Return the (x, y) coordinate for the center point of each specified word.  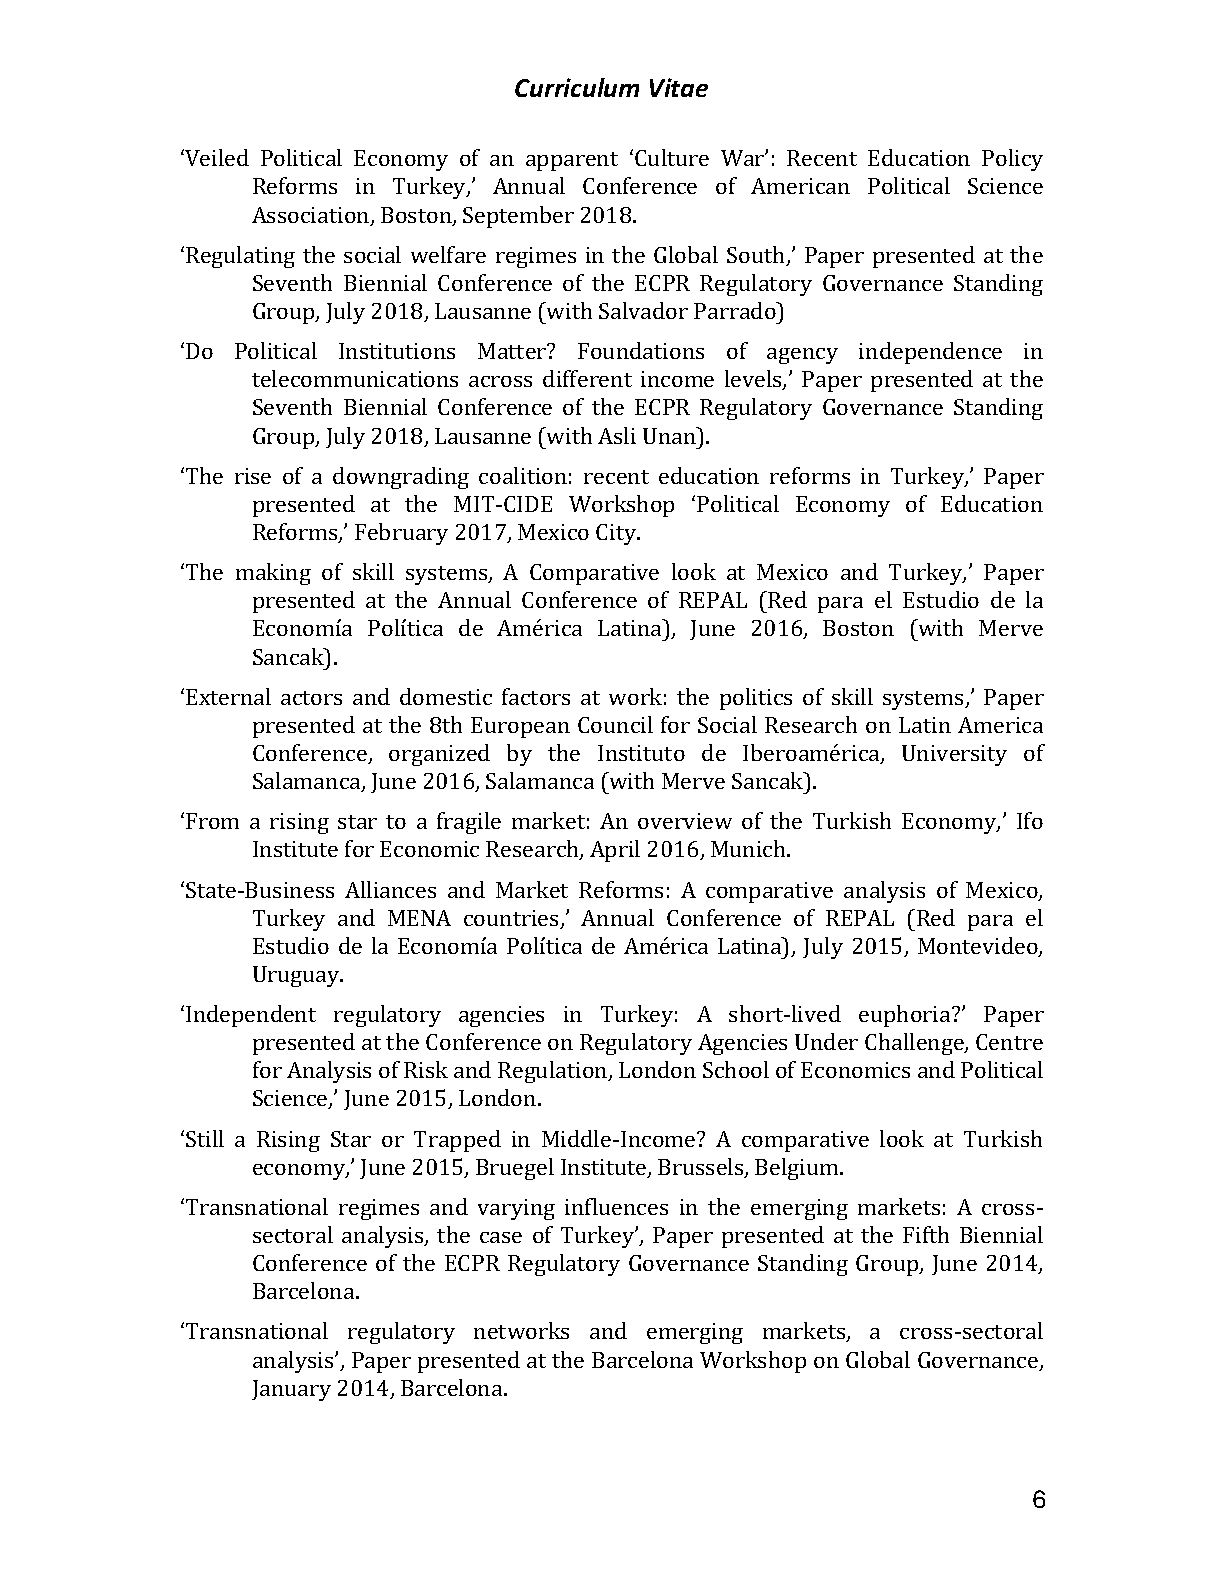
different (587, 378)
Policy (1012, 160)
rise (253, 476)
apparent (572, 161)
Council (615, 724)
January (291, 1390)
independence (930, 353)
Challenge (915, 1044)
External (228, 696)
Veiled (216, 157)
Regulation (554, 1072)
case (501, 1237)
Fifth (926, 1234)
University (954, 755)
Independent (251, 1016)
